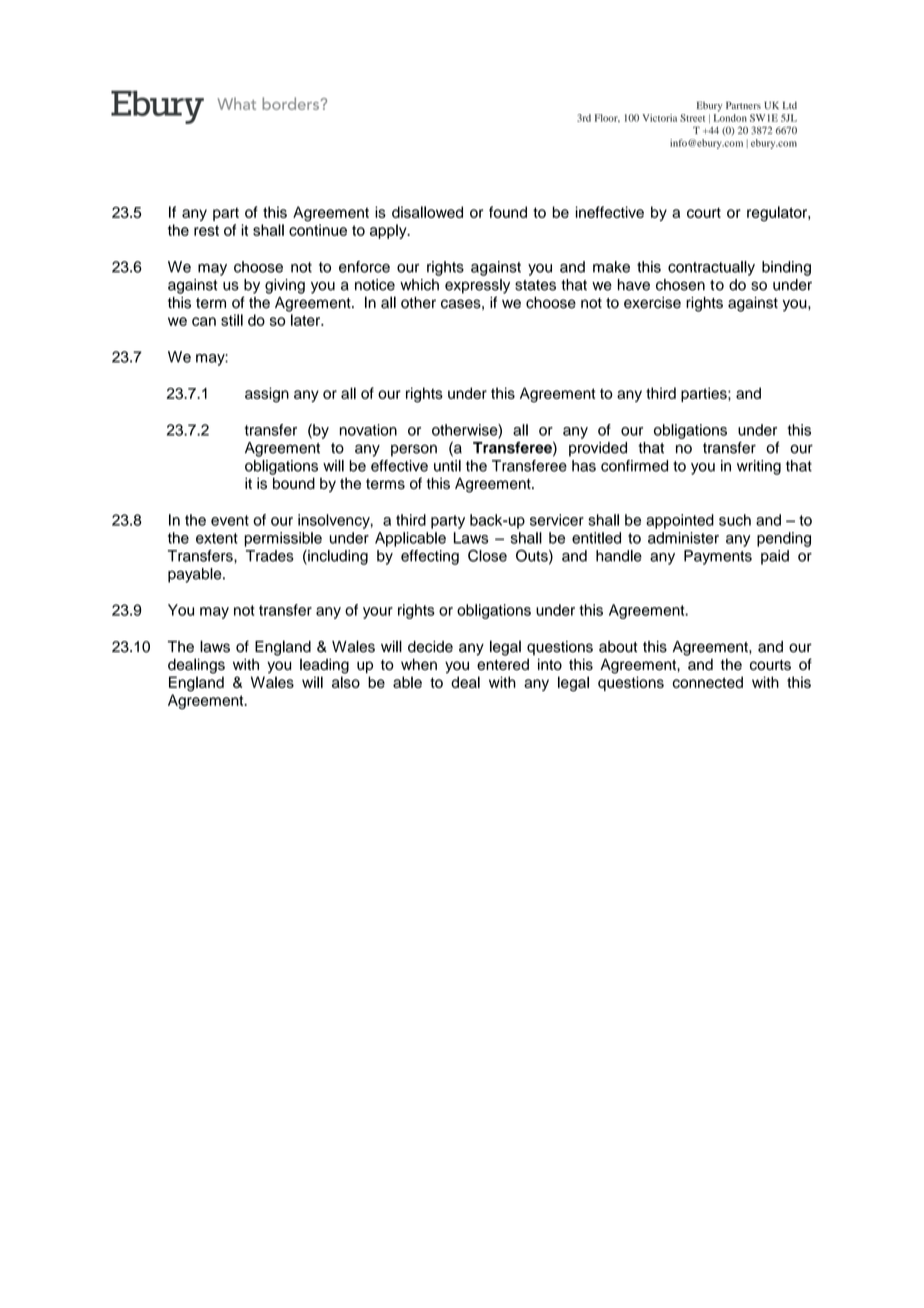  I want to click on entered, so click(503, 664).
